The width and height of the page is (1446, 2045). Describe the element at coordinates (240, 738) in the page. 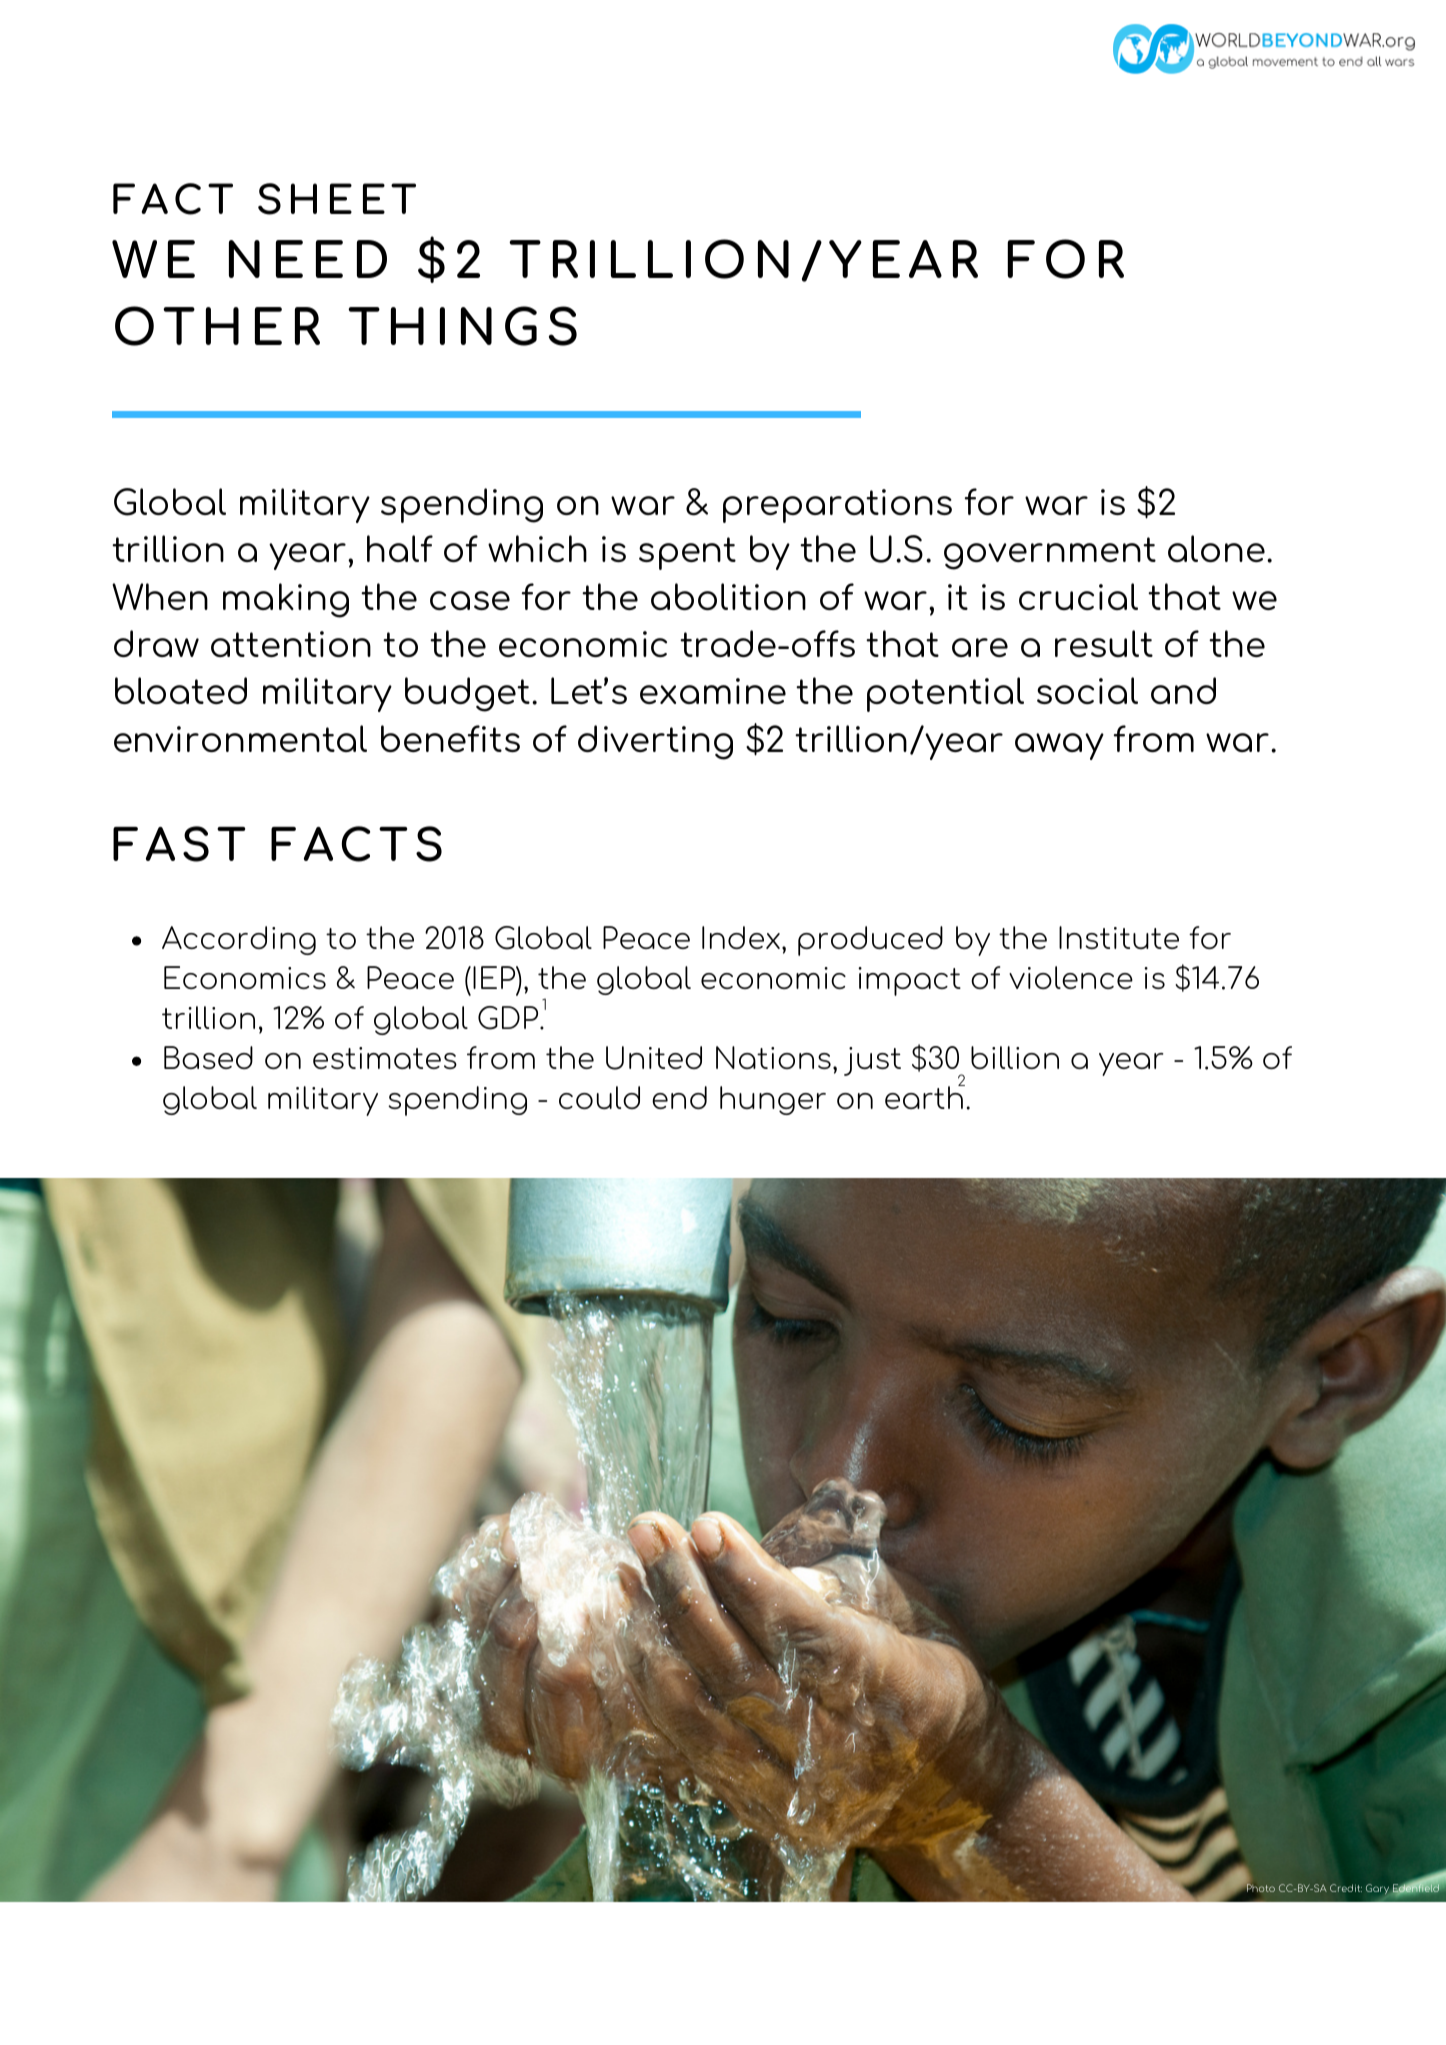

I see `environmental` at that location.
